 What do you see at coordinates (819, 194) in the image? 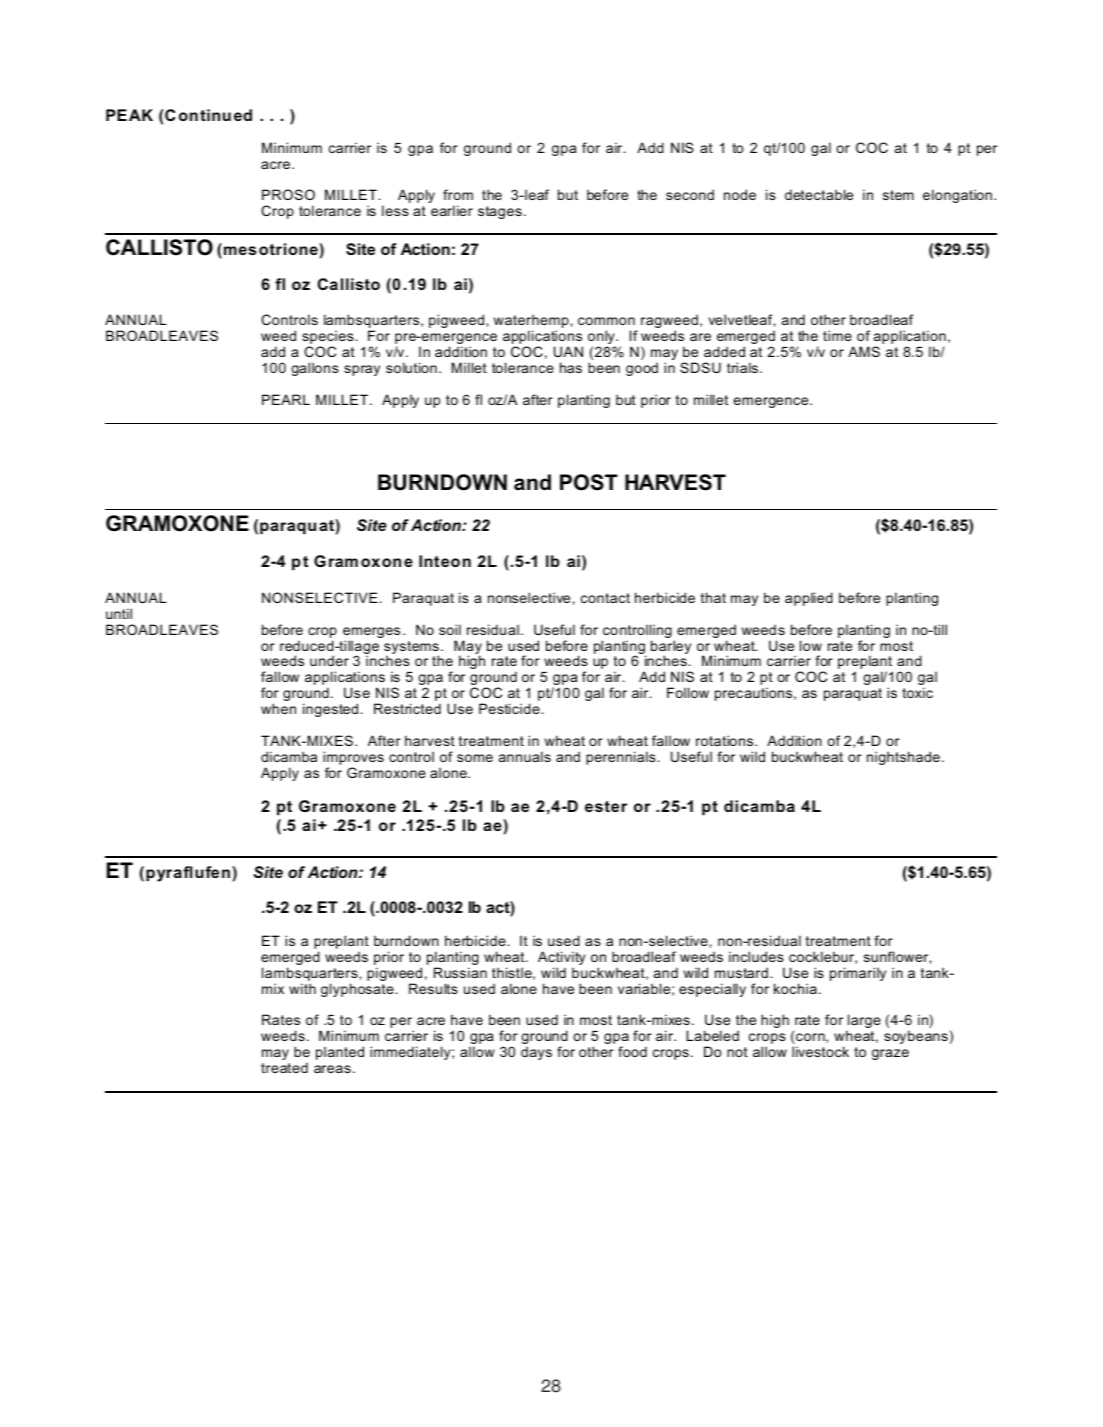
I see `detectable` at bounding box center [819, 194].
